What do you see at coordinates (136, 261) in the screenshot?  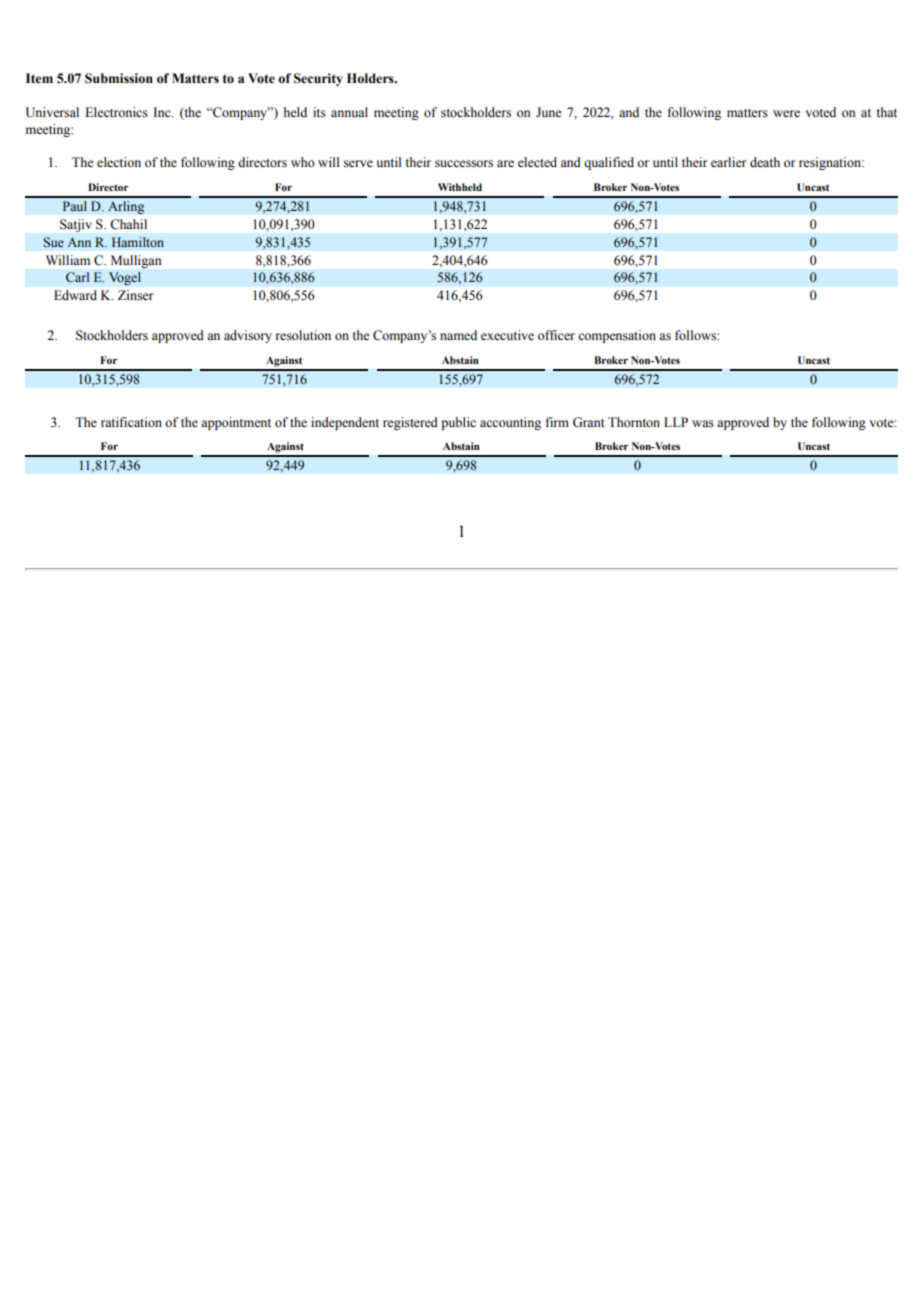 I see `Mulligan` at bounding box center [136, 261].
